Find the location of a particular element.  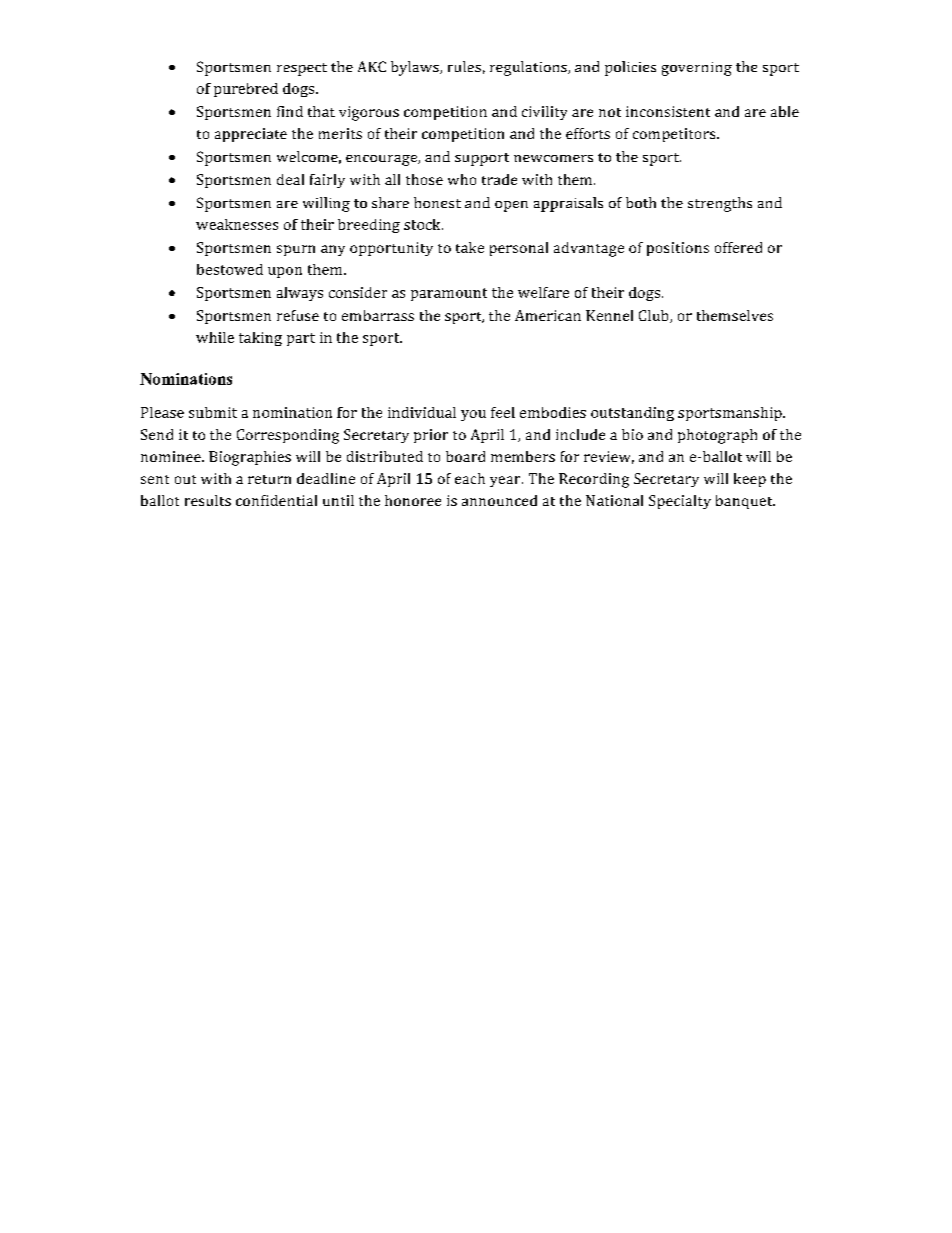

purebred is located at coordinates (246, 90).
